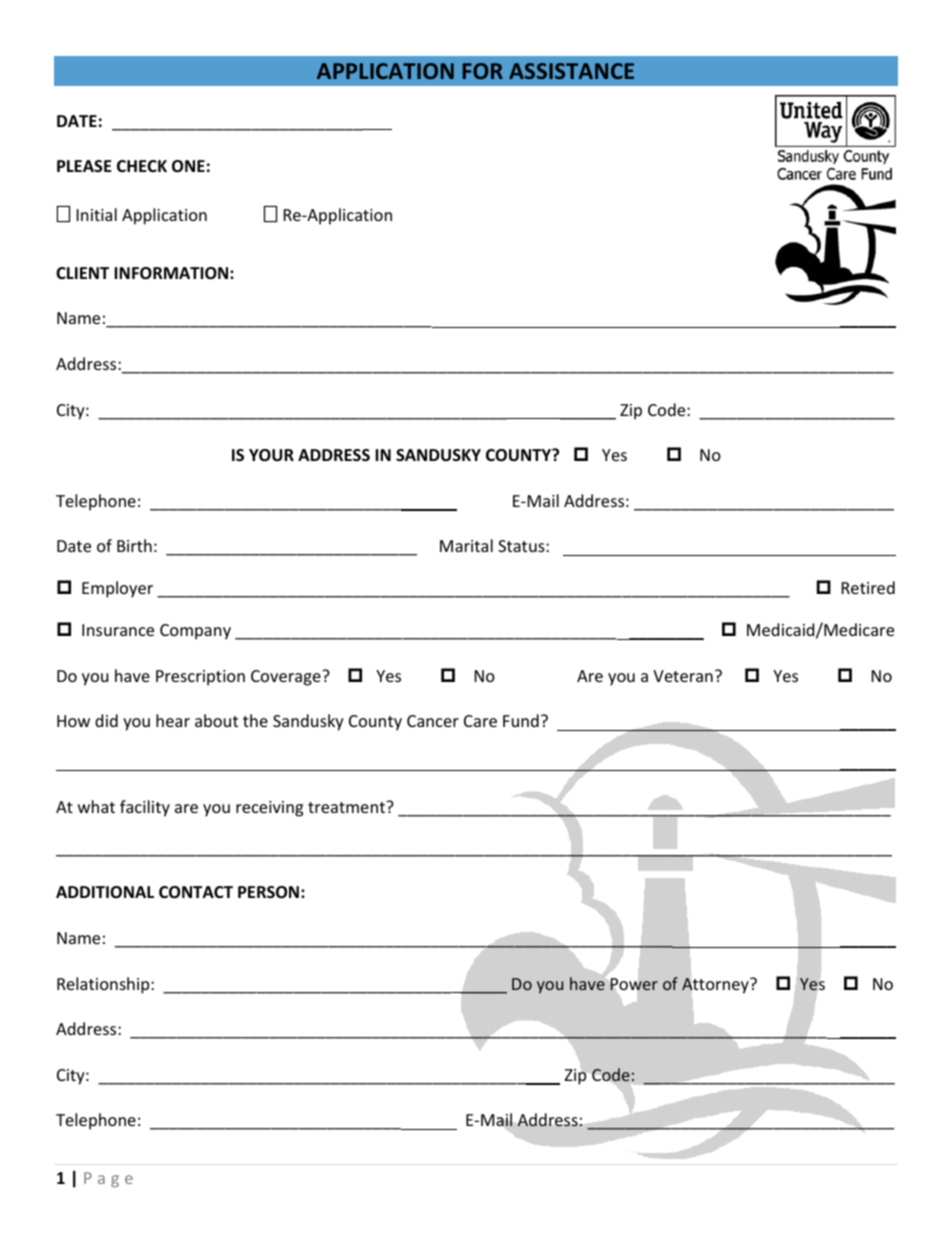 The height and width of the document is (1233, 952). I want to click on Birth, so click(134, 545).
